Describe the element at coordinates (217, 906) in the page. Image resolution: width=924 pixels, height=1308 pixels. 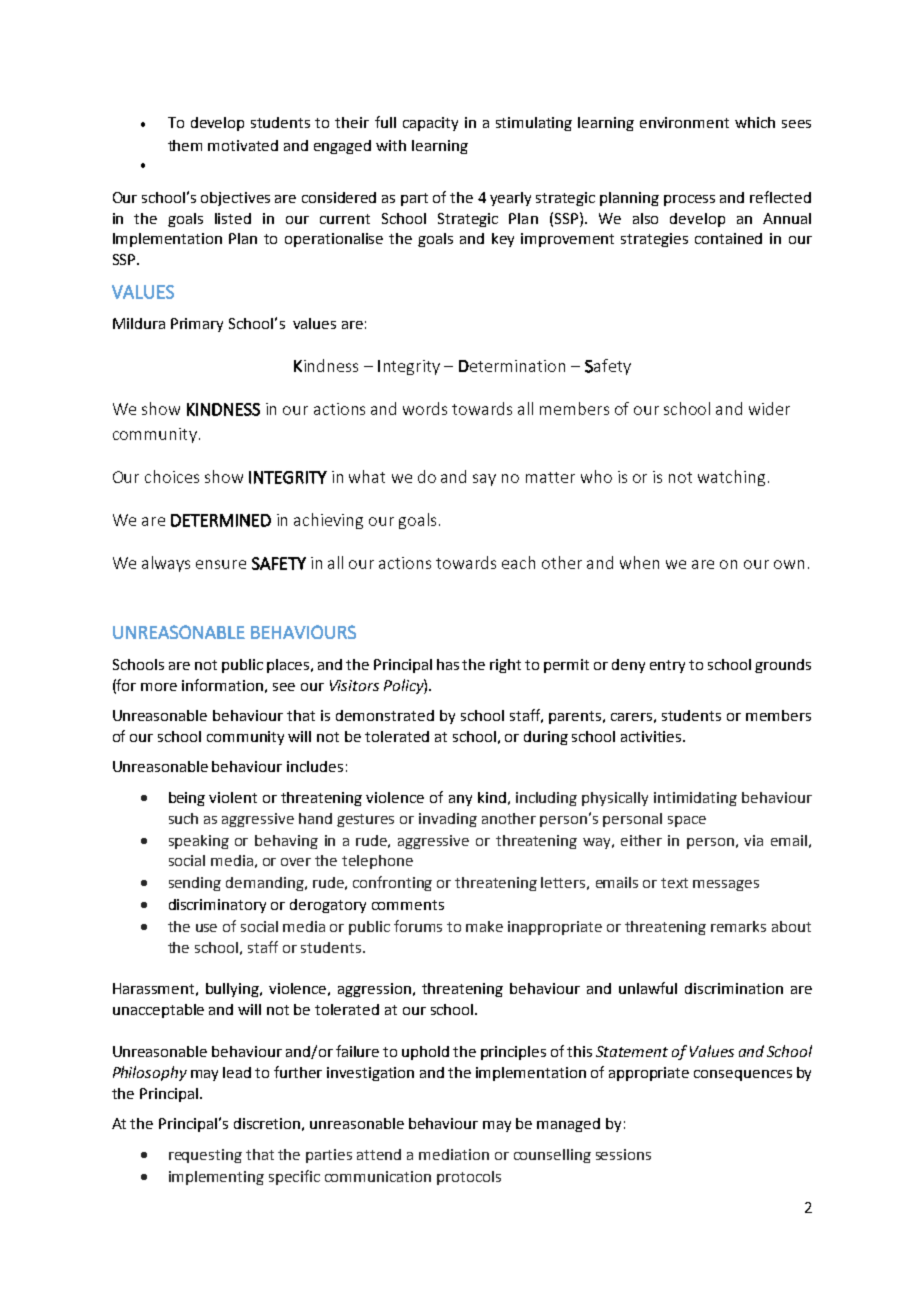
I see `discriminatory` at that location.
